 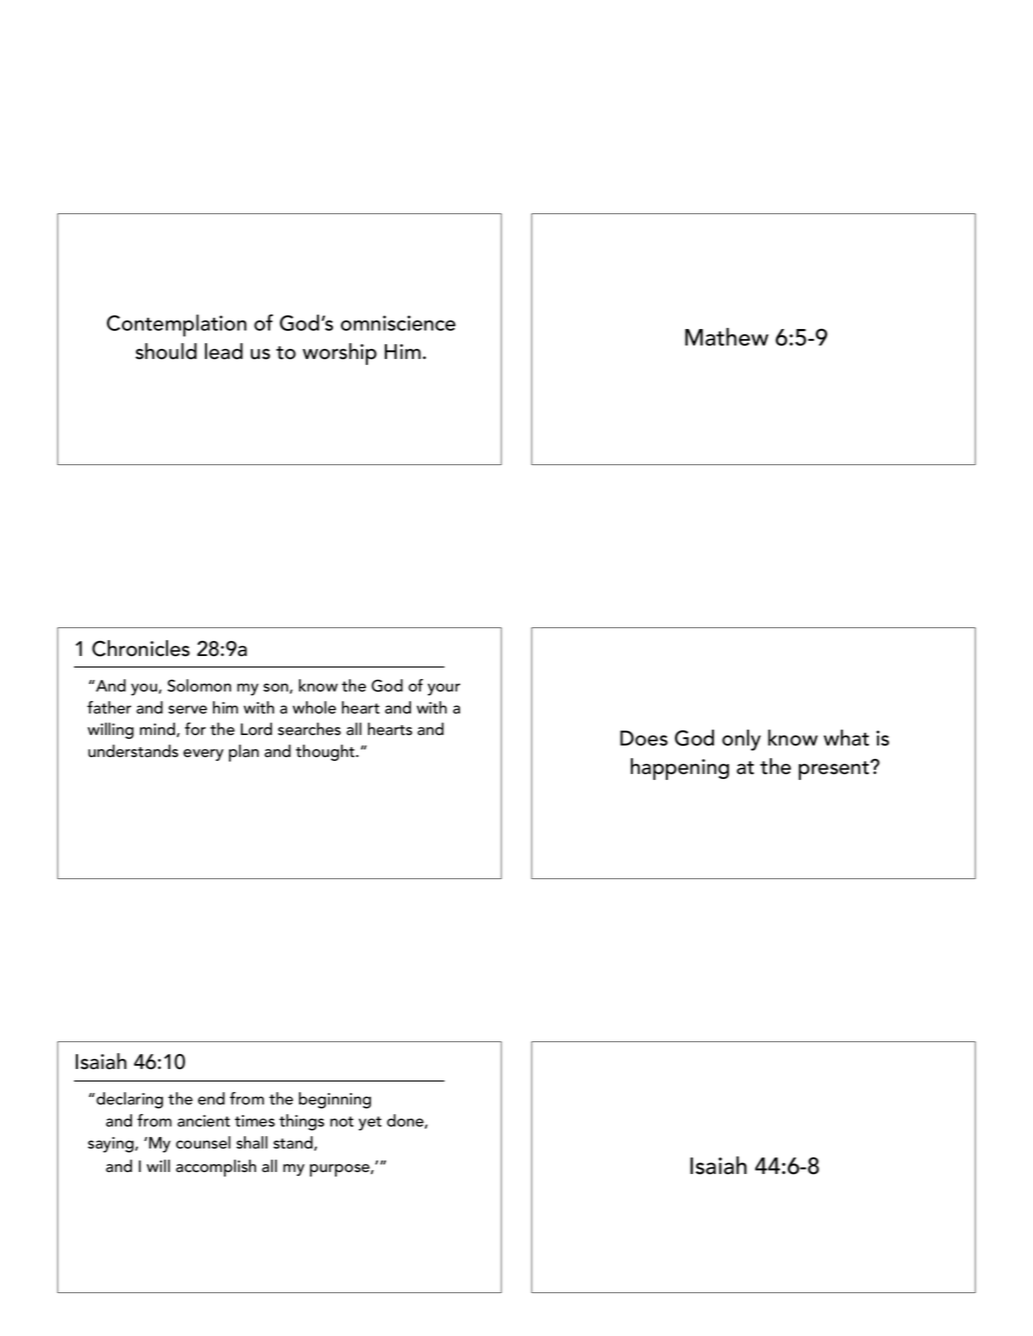 I want to click on counsel, so click(x=203, y=1142).
